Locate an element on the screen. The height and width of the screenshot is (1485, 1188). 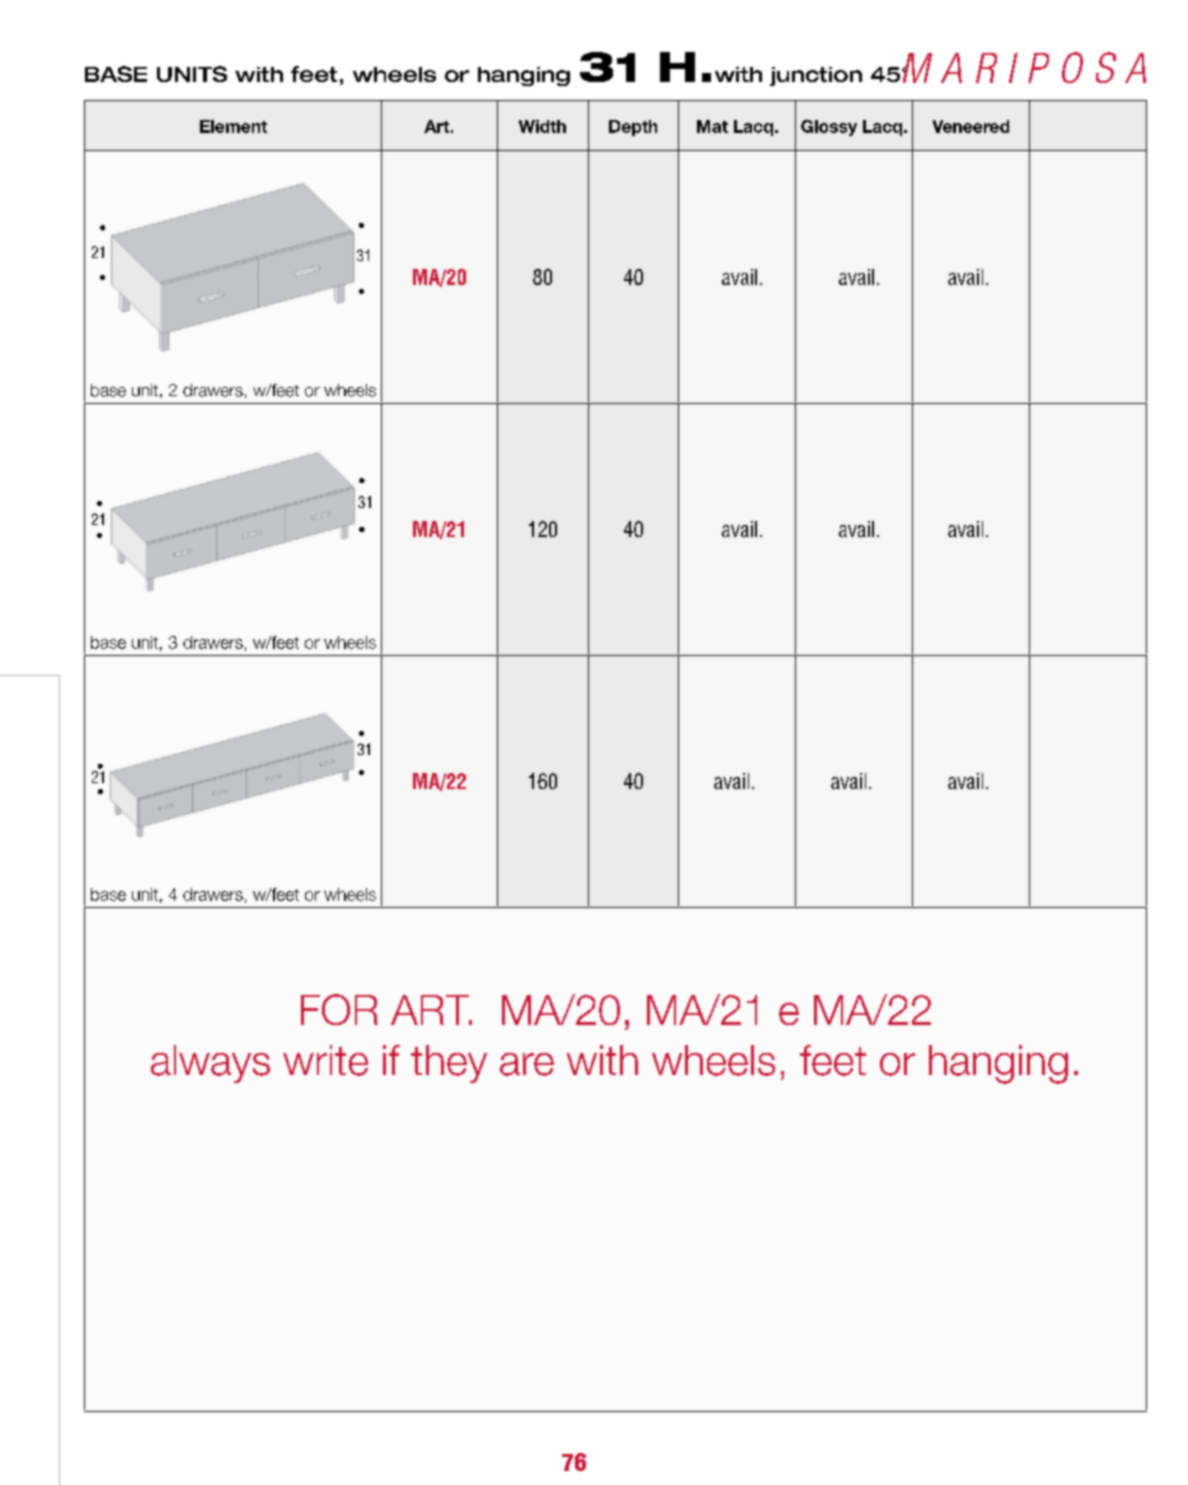
Veneered is located at coordinates (971, 126).
